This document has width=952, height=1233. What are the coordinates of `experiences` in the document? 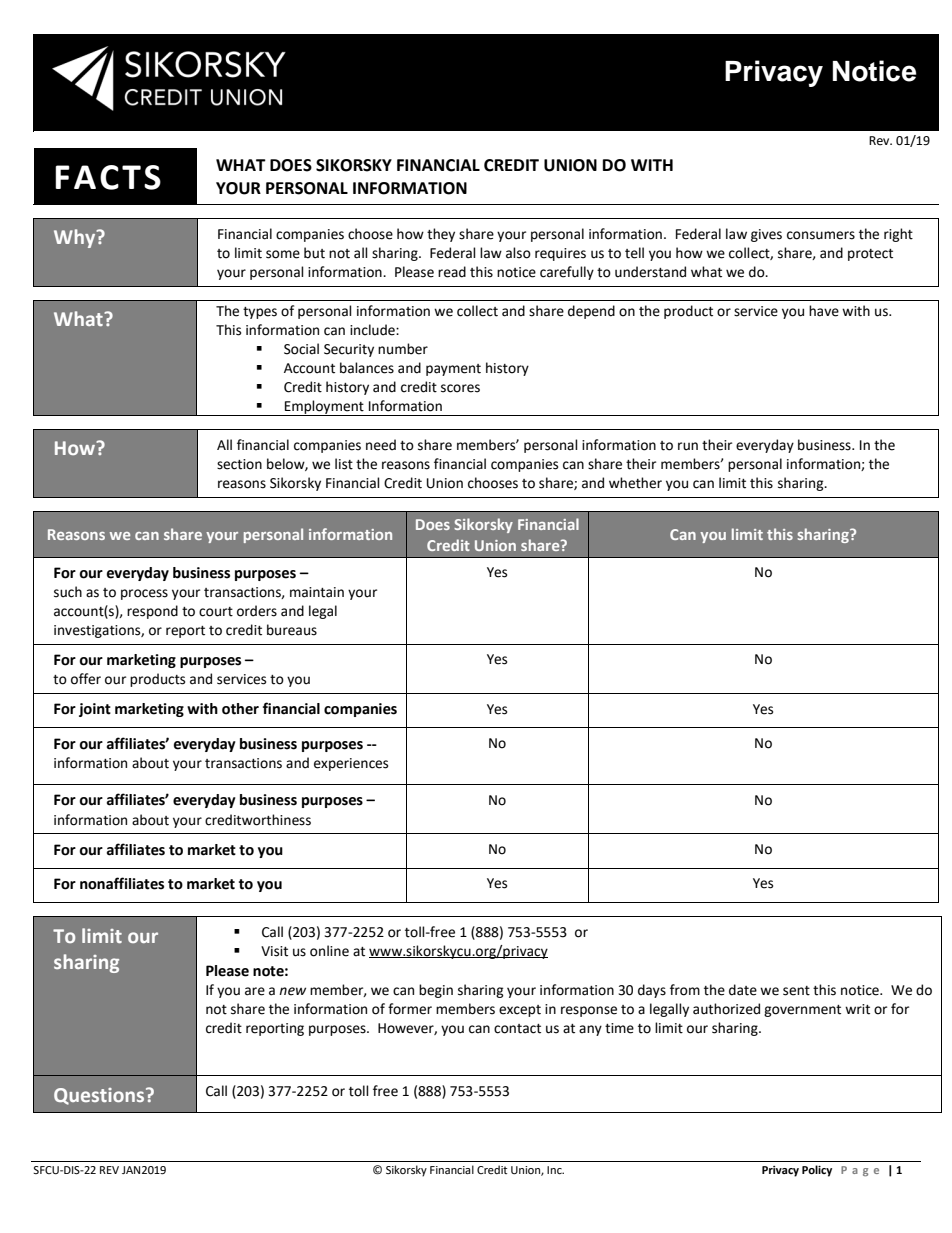 It's located at (351, 764).
